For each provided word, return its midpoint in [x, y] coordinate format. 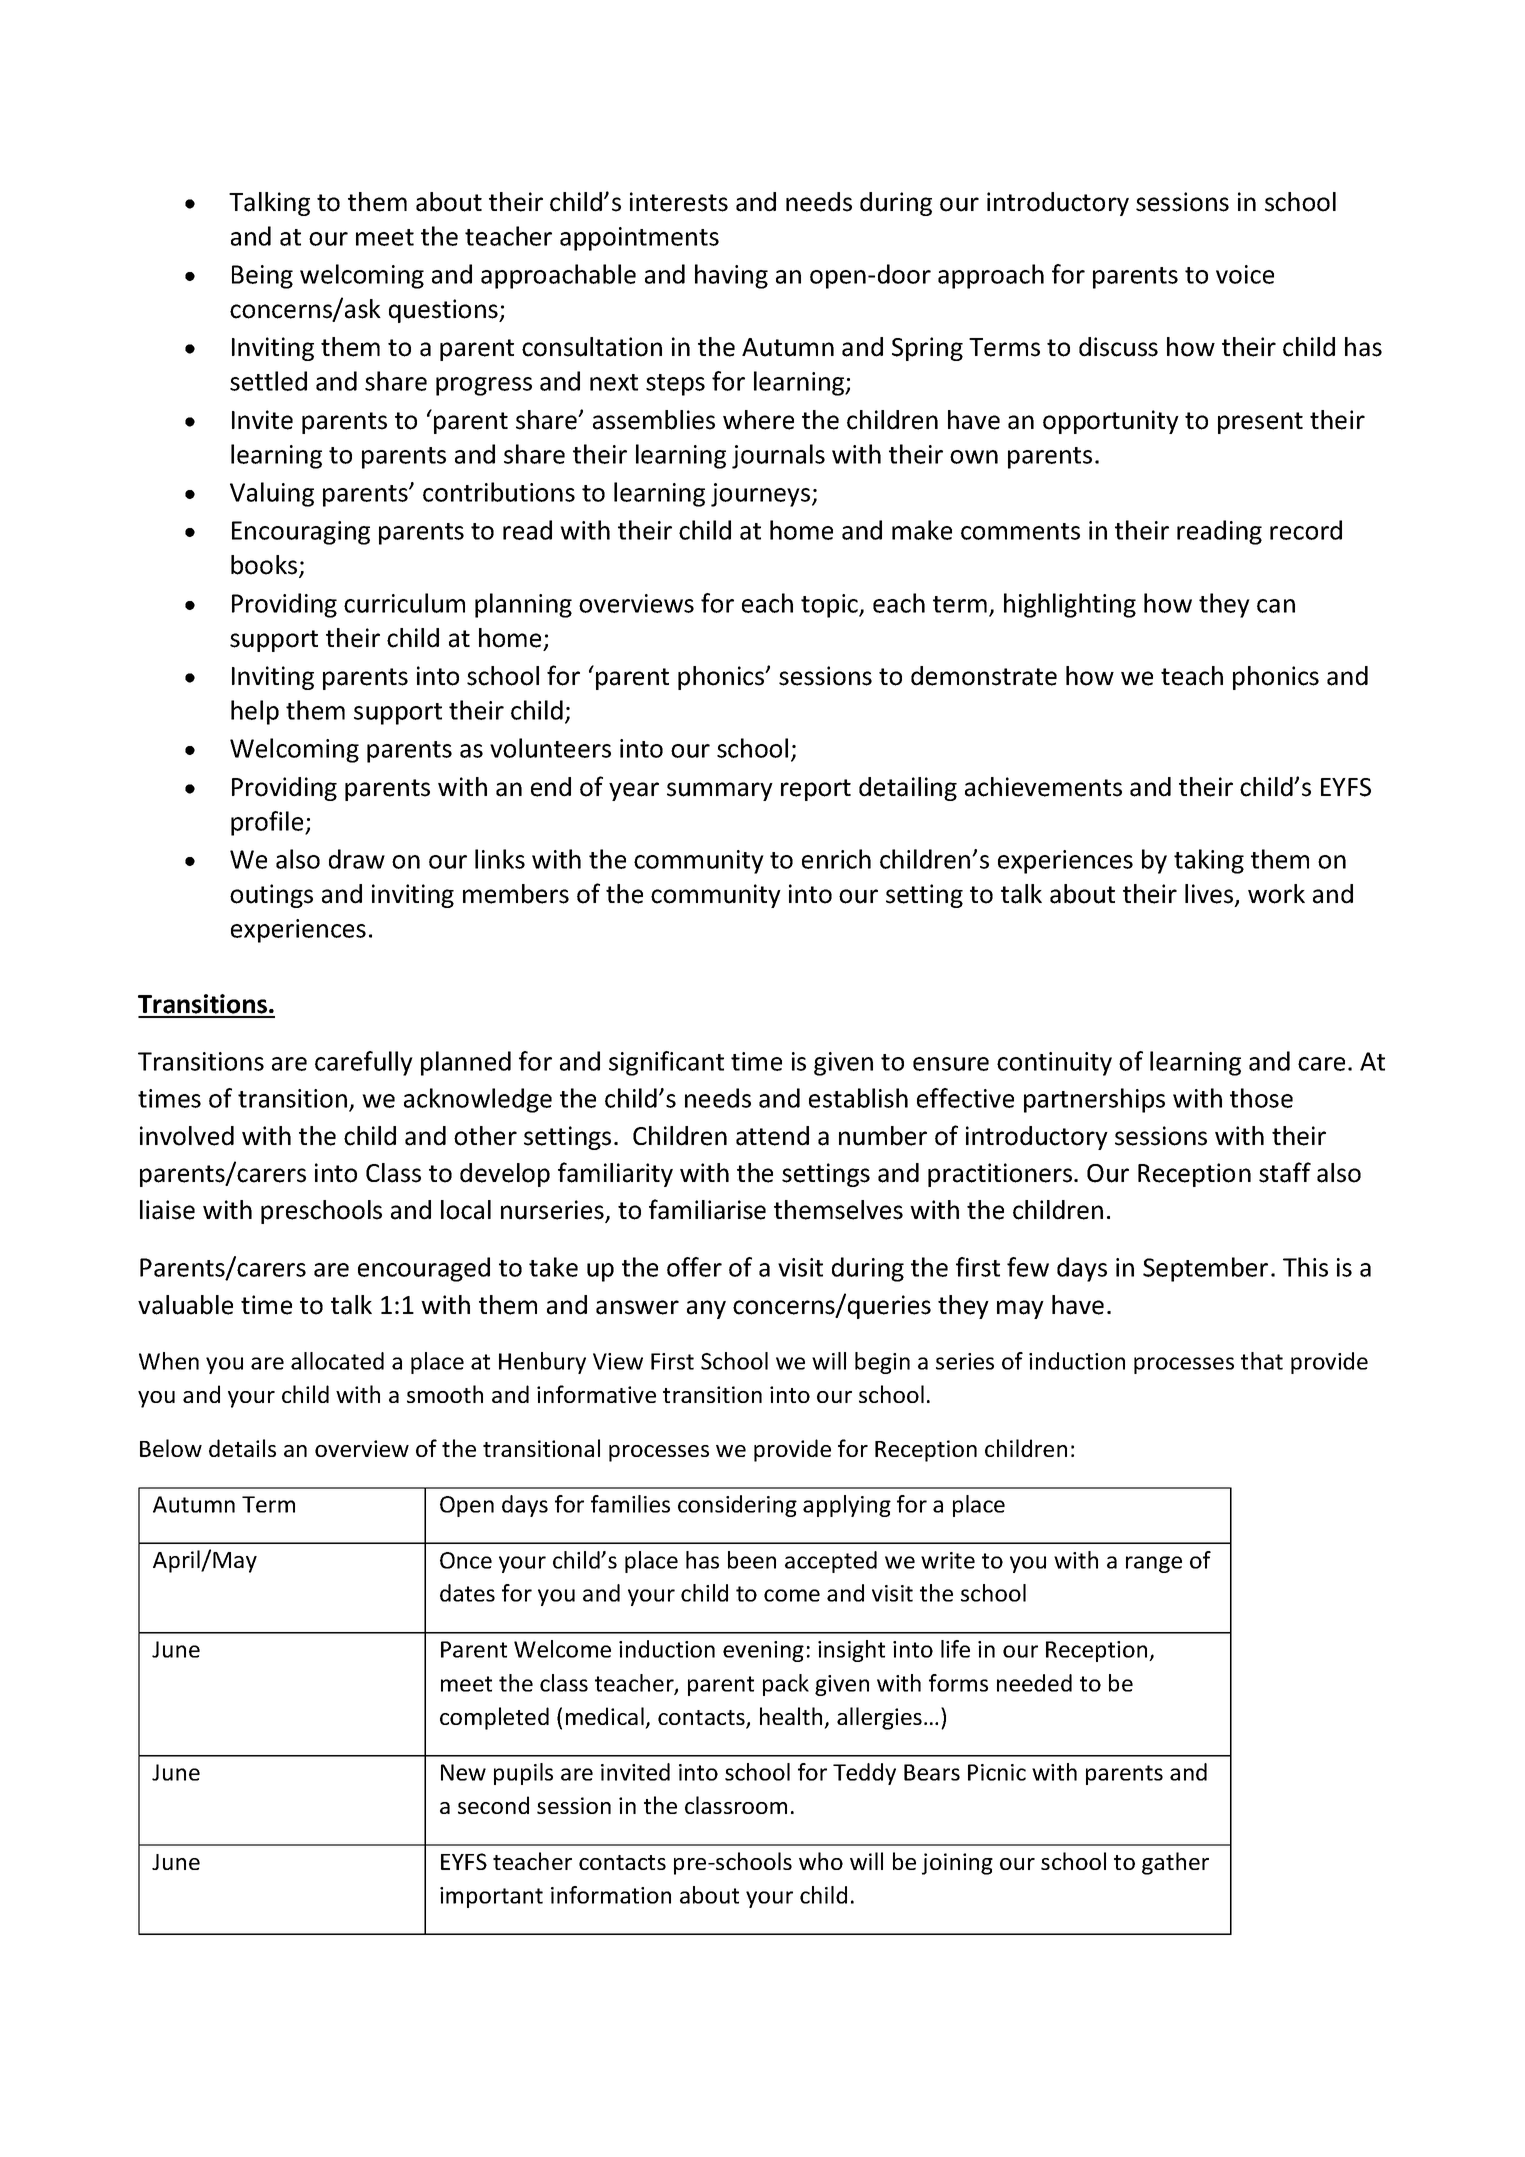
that [1262, 1361]
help [255, 712]
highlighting [1070, 605]
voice [1245, 274]
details [242, 1448]
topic [830, 606]
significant [666, 1063]
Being [262, 277]
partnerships [1094, 1100]
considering [737, 1506]
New [463, 1772]
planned [466, 1063]
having [731, 276]
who [821, 1861]
